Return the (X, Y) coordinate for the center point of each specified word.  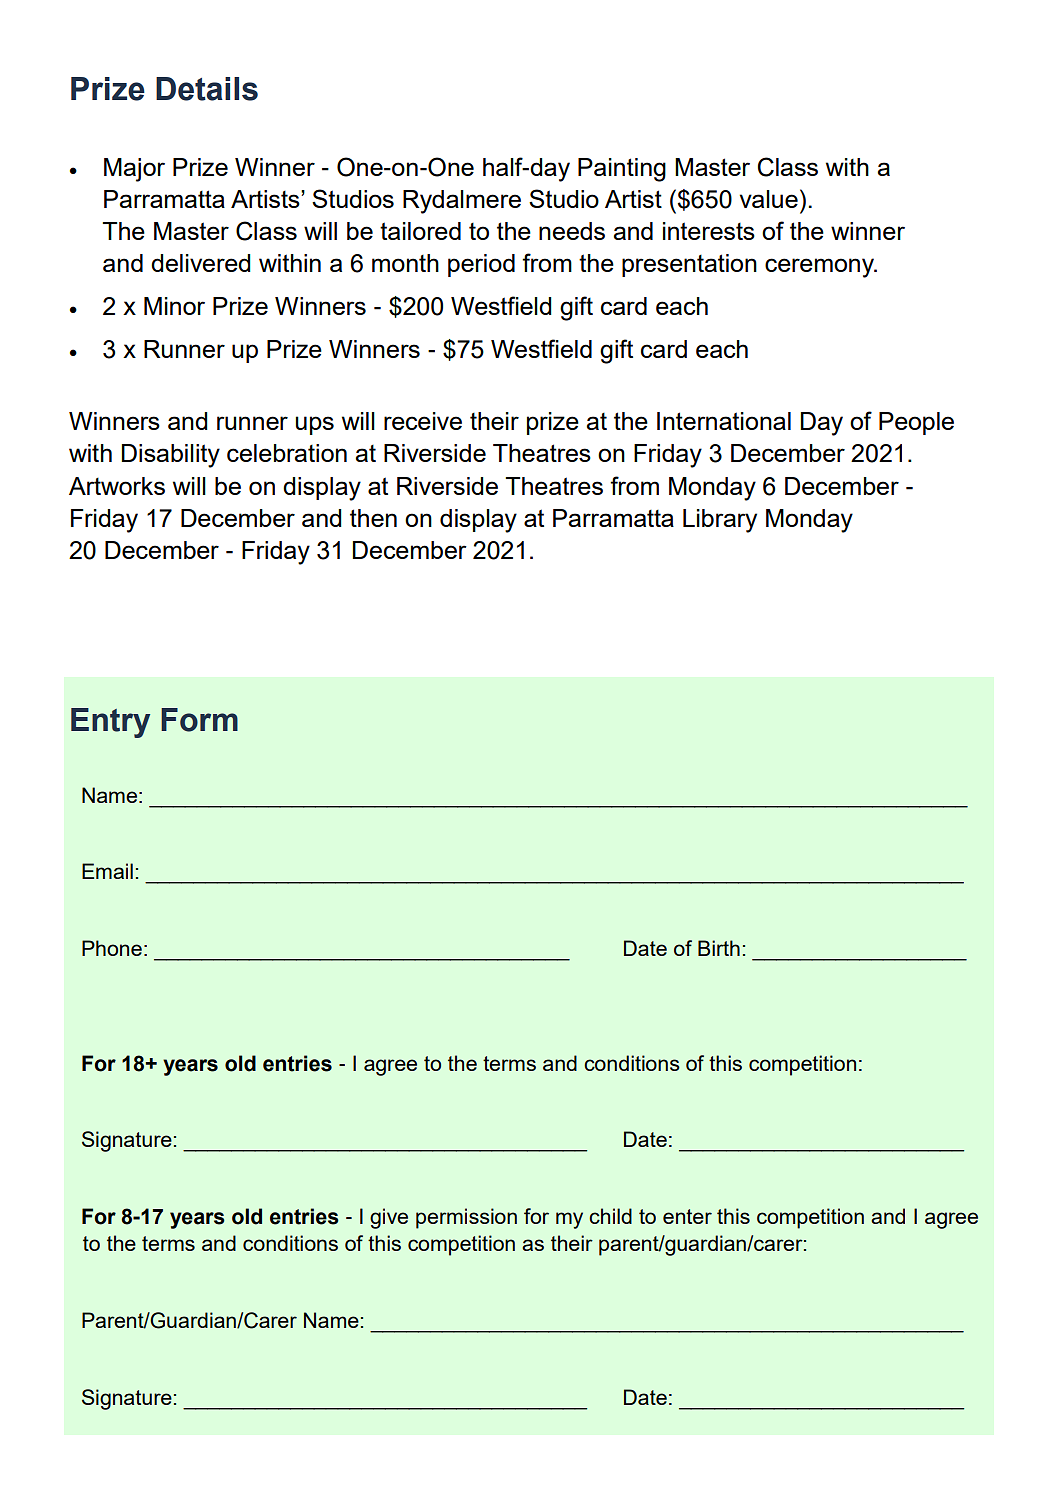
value (768, 199)
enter (687, 1216)
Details (207, 89)
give (389, 1218)
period (481, 265)
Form (199, 720)
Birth (719, 948)
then (373, 518)
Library (720, 521)
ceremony (821, 268)
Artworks (117, 486)
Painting (622, 170)
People (916, 423)
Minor (174, 306)
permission (466, 1218)
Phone (112, 948)
